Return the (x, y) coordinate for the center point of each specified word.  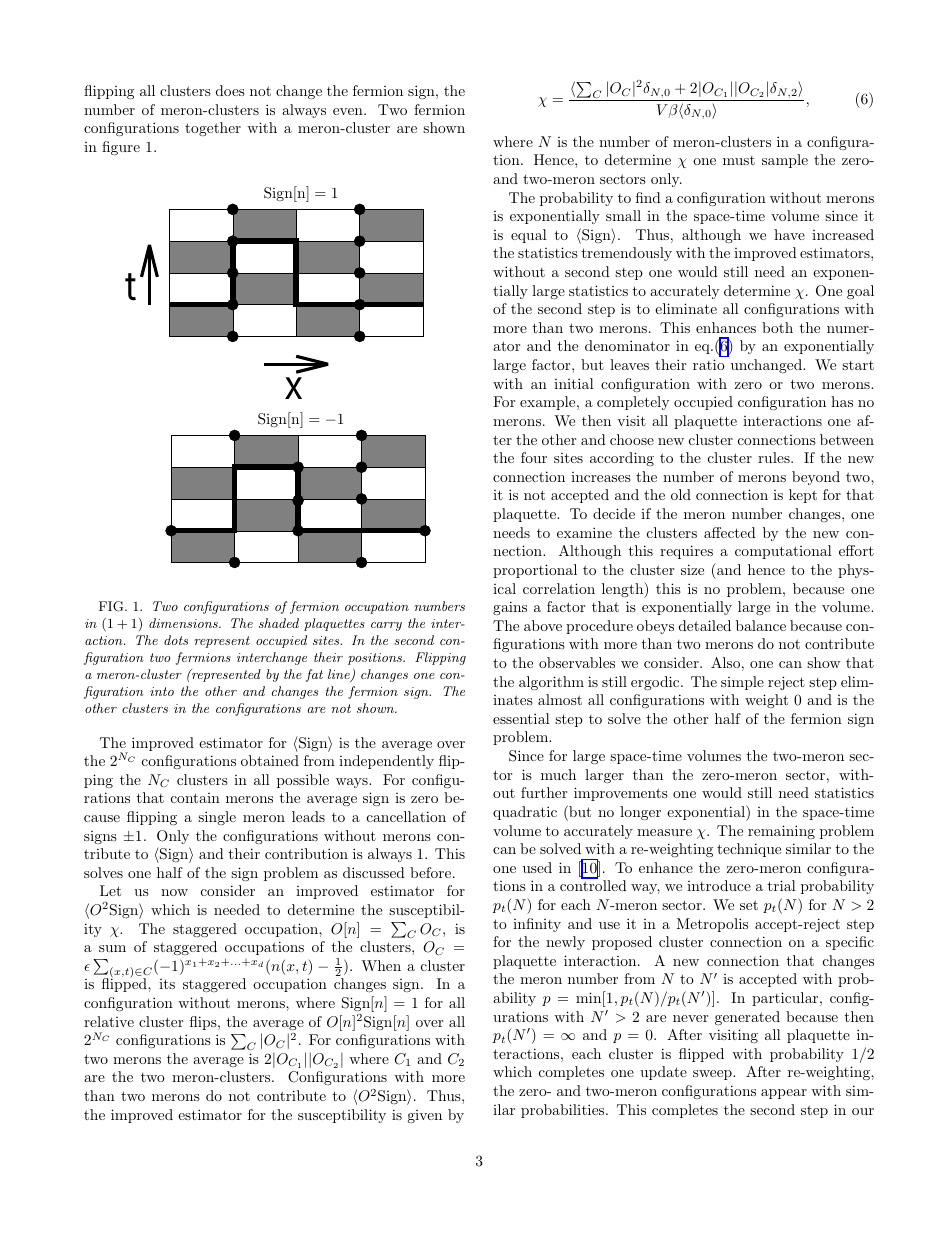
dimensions (184, 623)
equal (529, 236)
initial (574, 383)
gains (510, 608)
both (777, 327)
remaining (781, 832)
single (217, 818)
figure (121, 148)
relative (109, 1021)
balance (761, 625)
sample (785, 161)
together (213, 129)
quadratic (525, 813)
